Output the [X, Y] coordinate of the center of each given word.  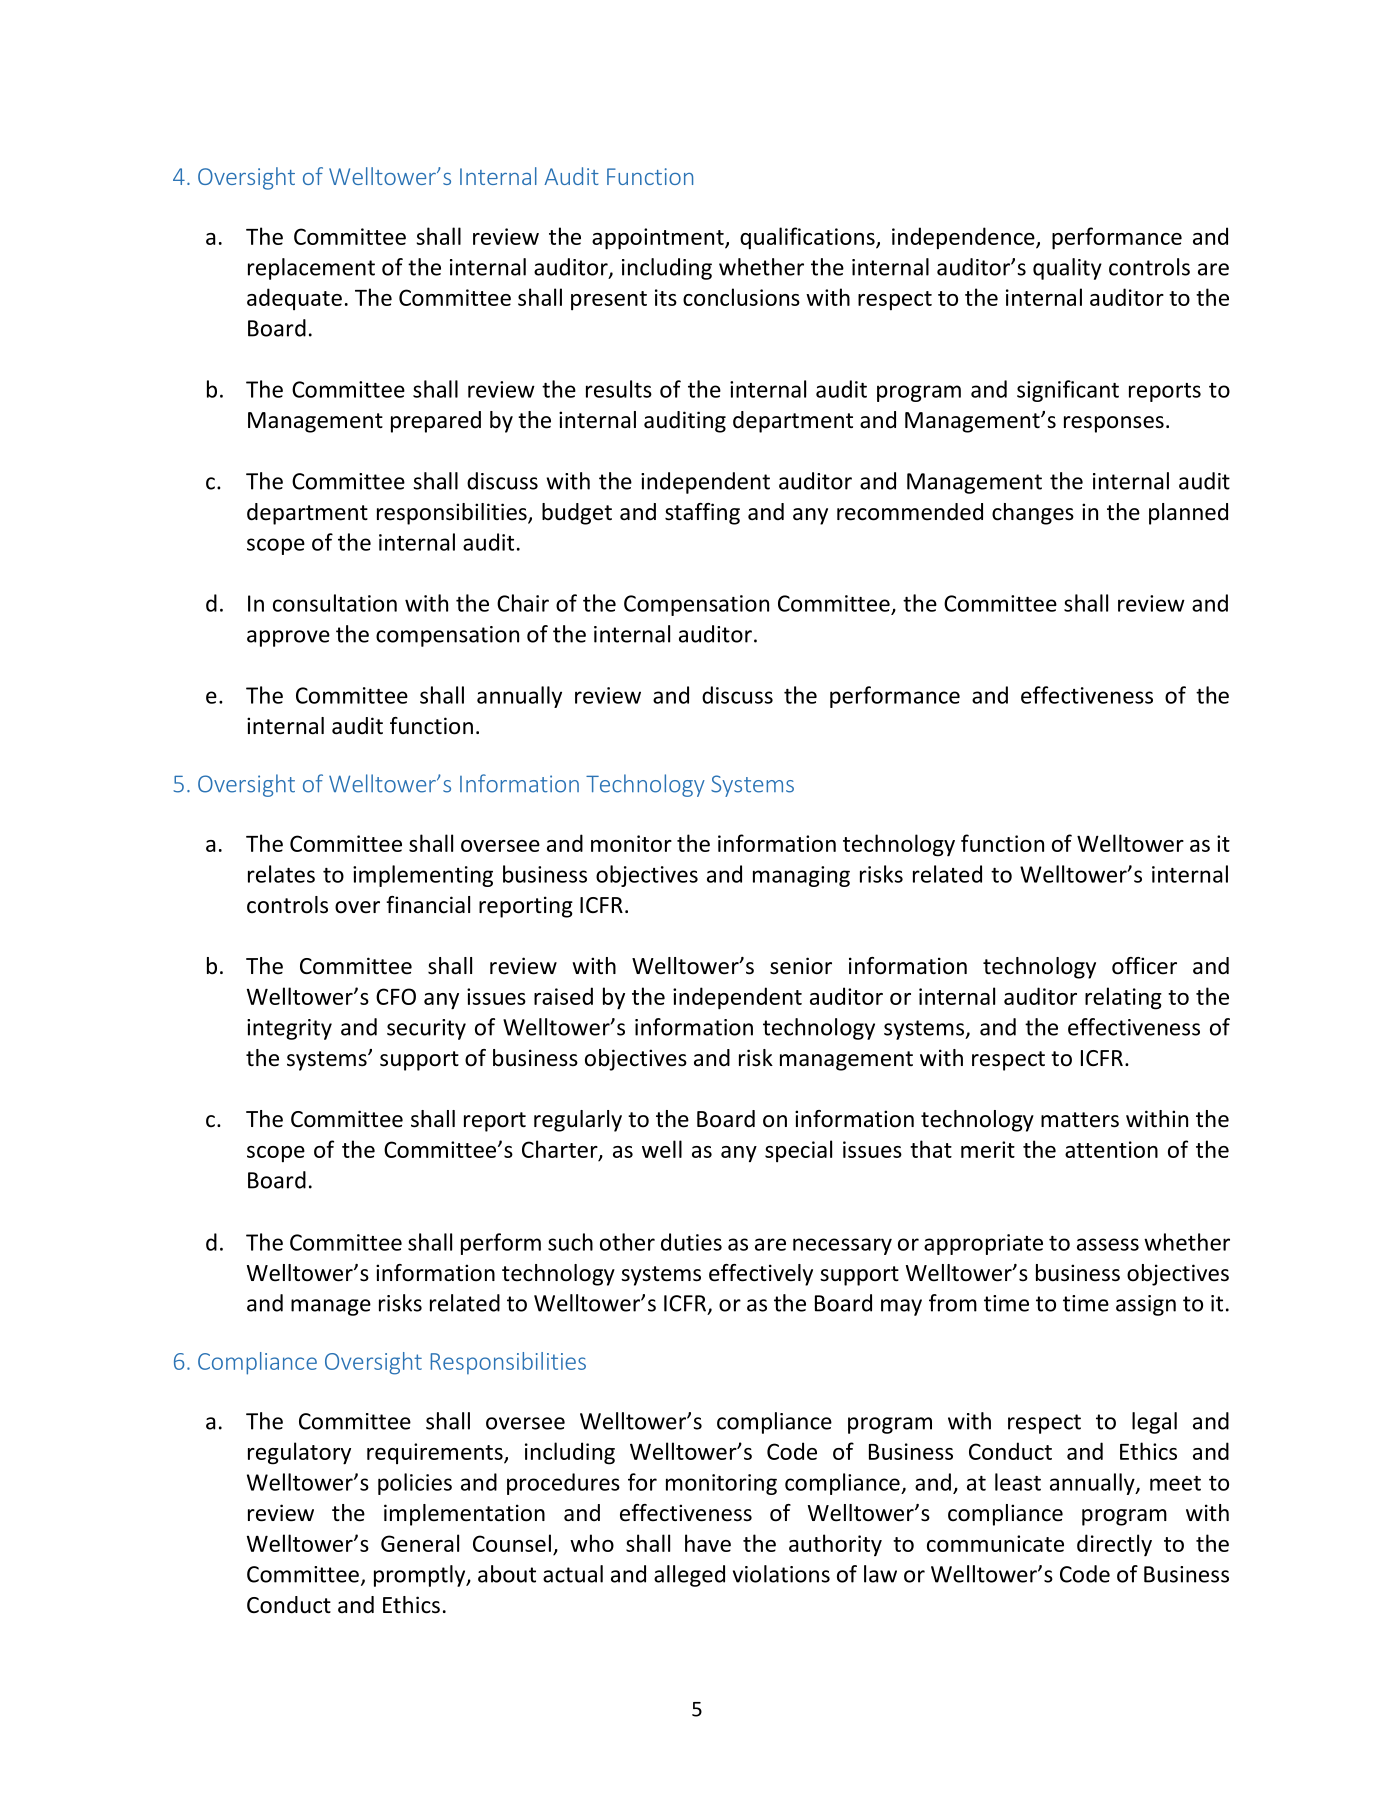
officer [1144, 966]
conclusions [741, 297]
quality [1067, 269]
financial [428, 905]
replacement [311, 269]
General [420, 1543]
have [708, 1543]
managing [801, 876]
